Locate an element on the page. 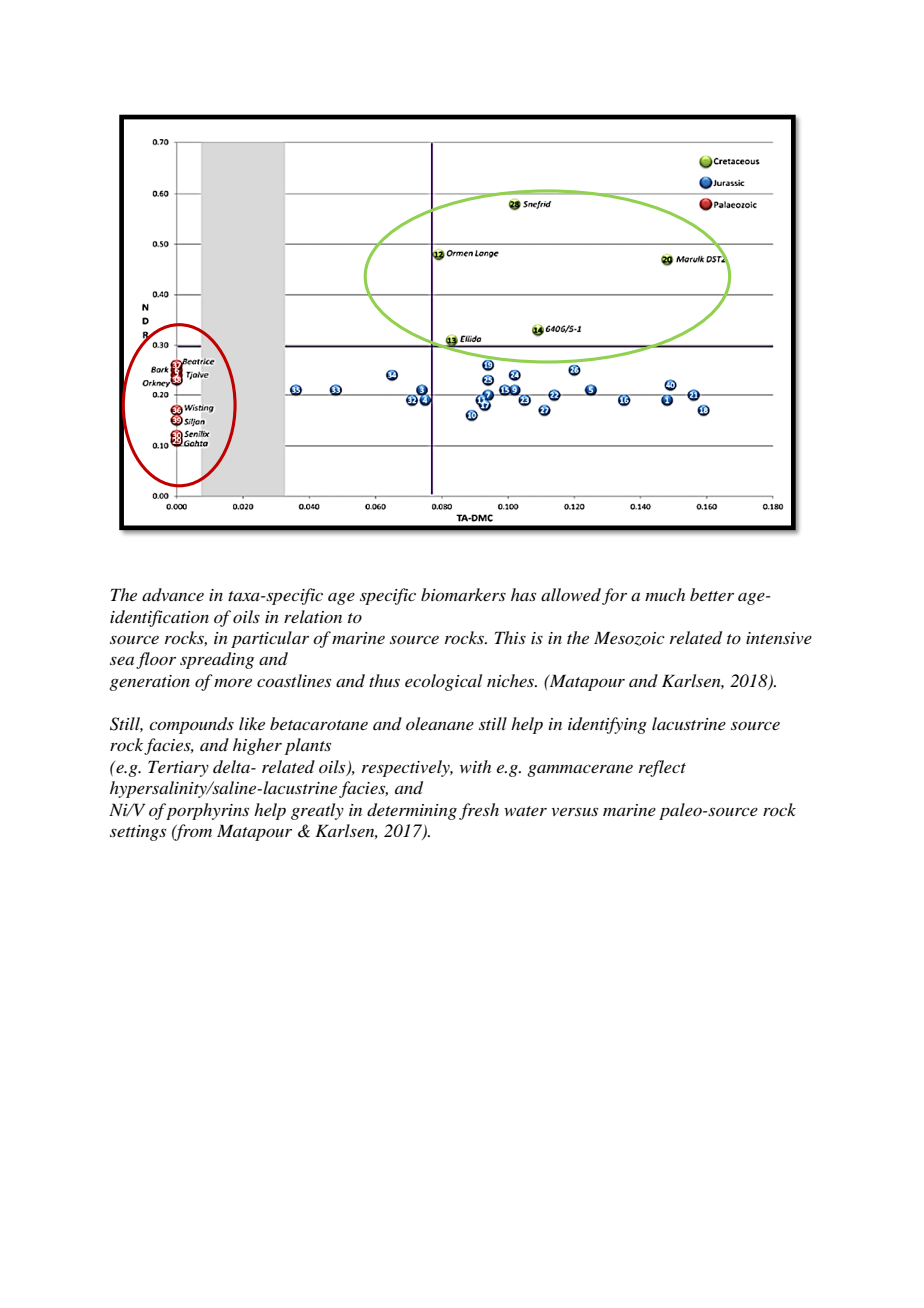  This is located at coordinates (510, 637).
